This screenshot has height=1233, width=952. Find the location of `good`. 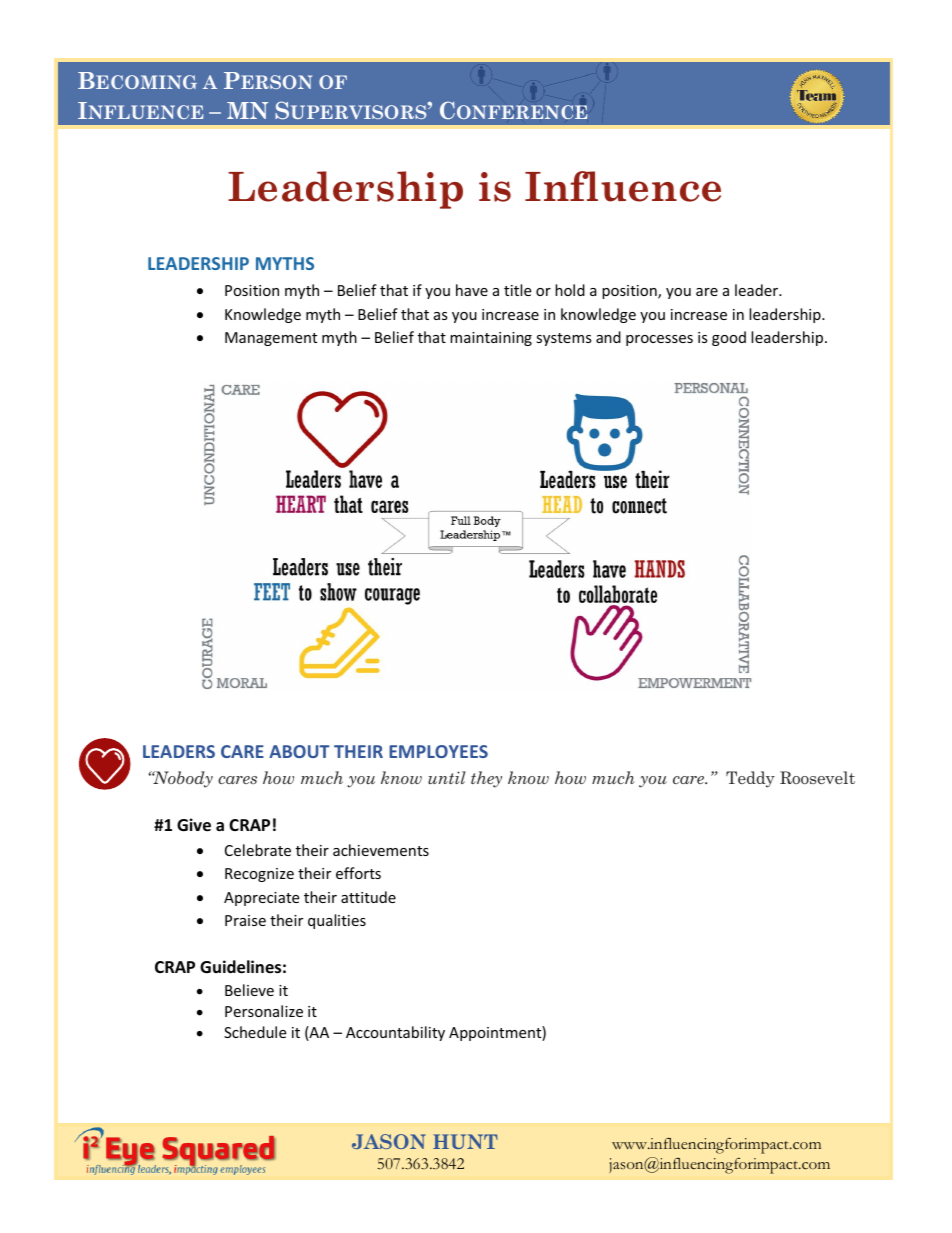

good is located at coordinates (729, 338).
